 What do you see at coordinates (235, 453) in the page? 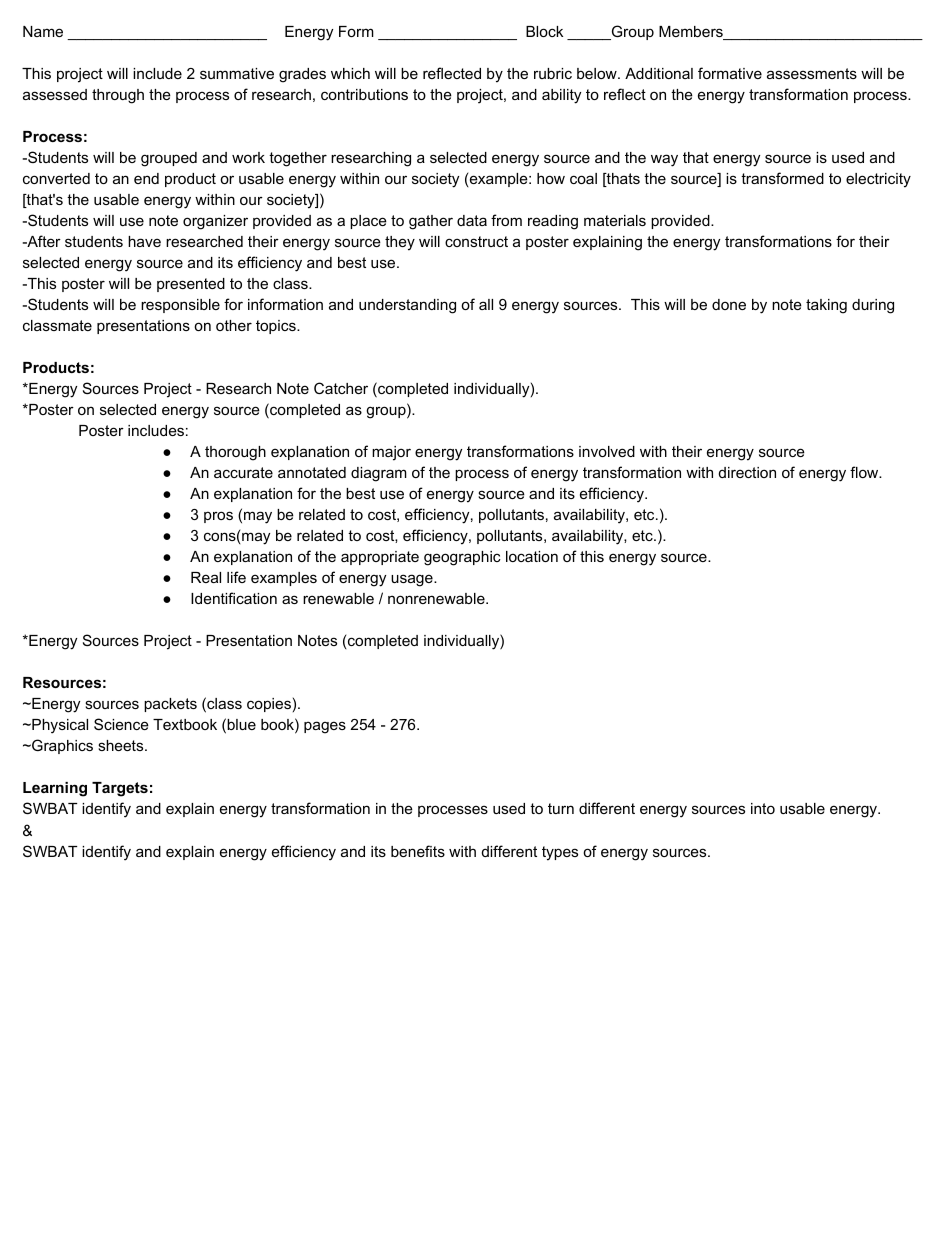
I see `thorough` at bounding box center [235, 453].
